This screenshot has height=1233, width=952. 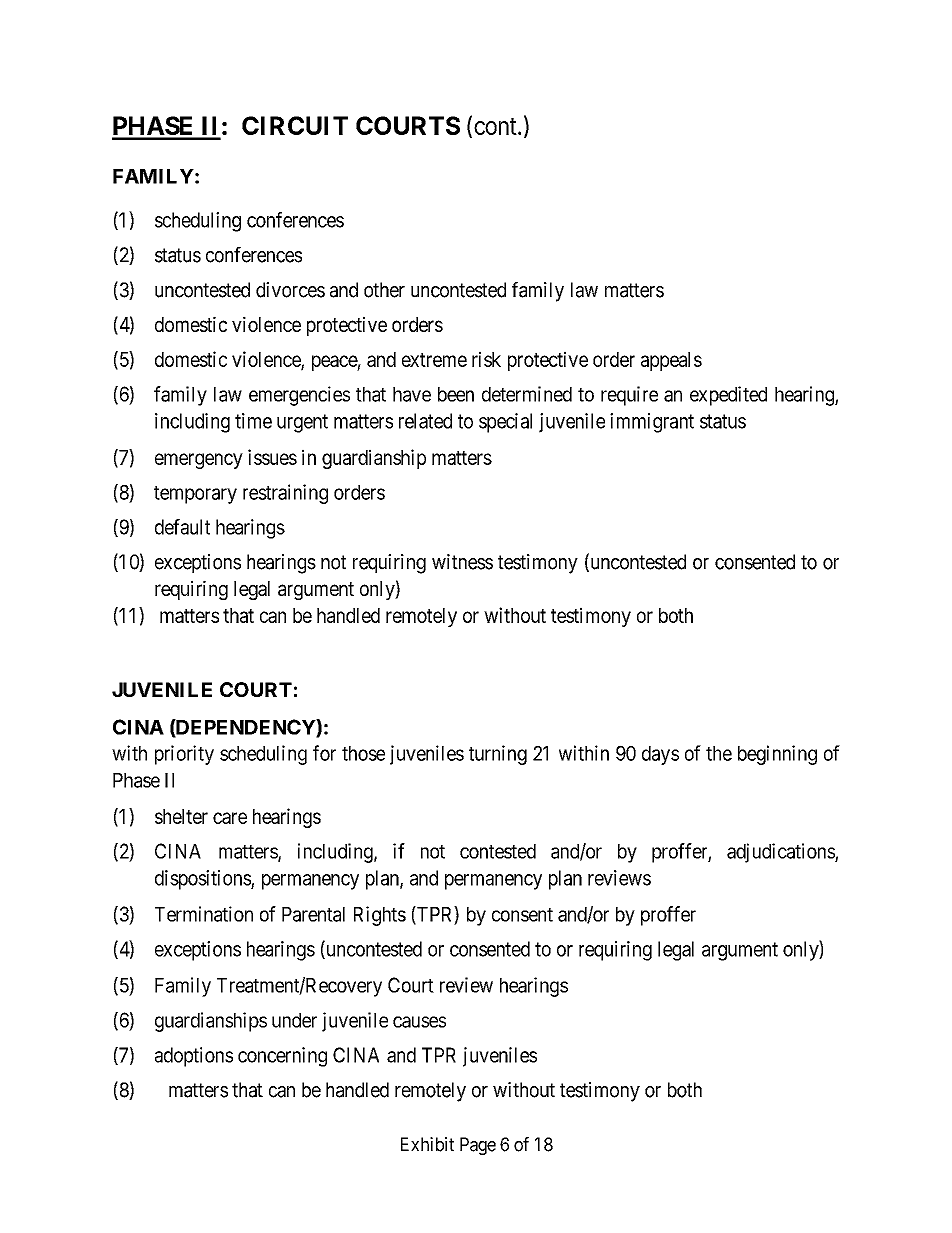 What do you see at coordinates (230, 818) in the screenshot?
I see `care` at bounding box center [230, 818].
